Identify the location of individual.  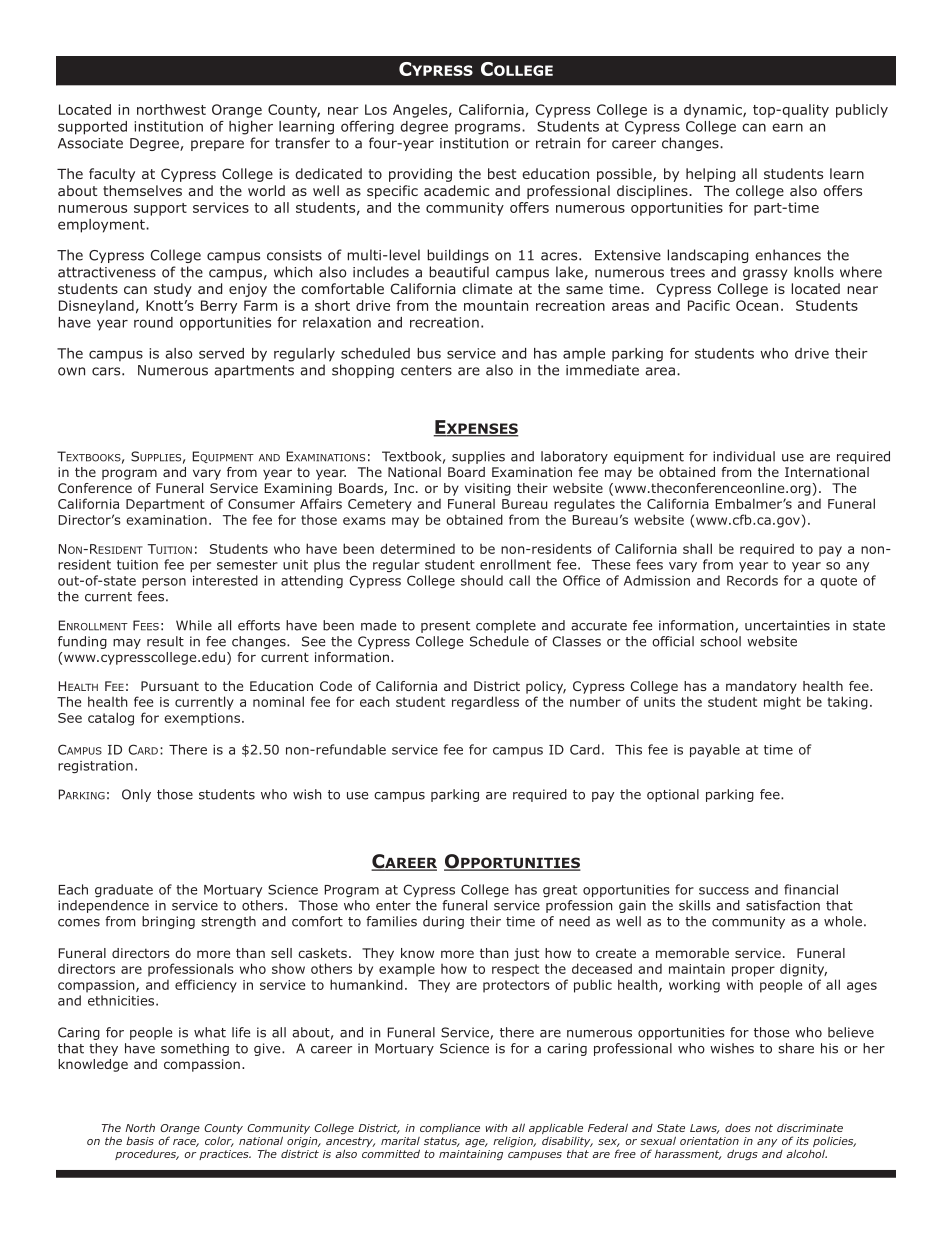
(744, 456).
